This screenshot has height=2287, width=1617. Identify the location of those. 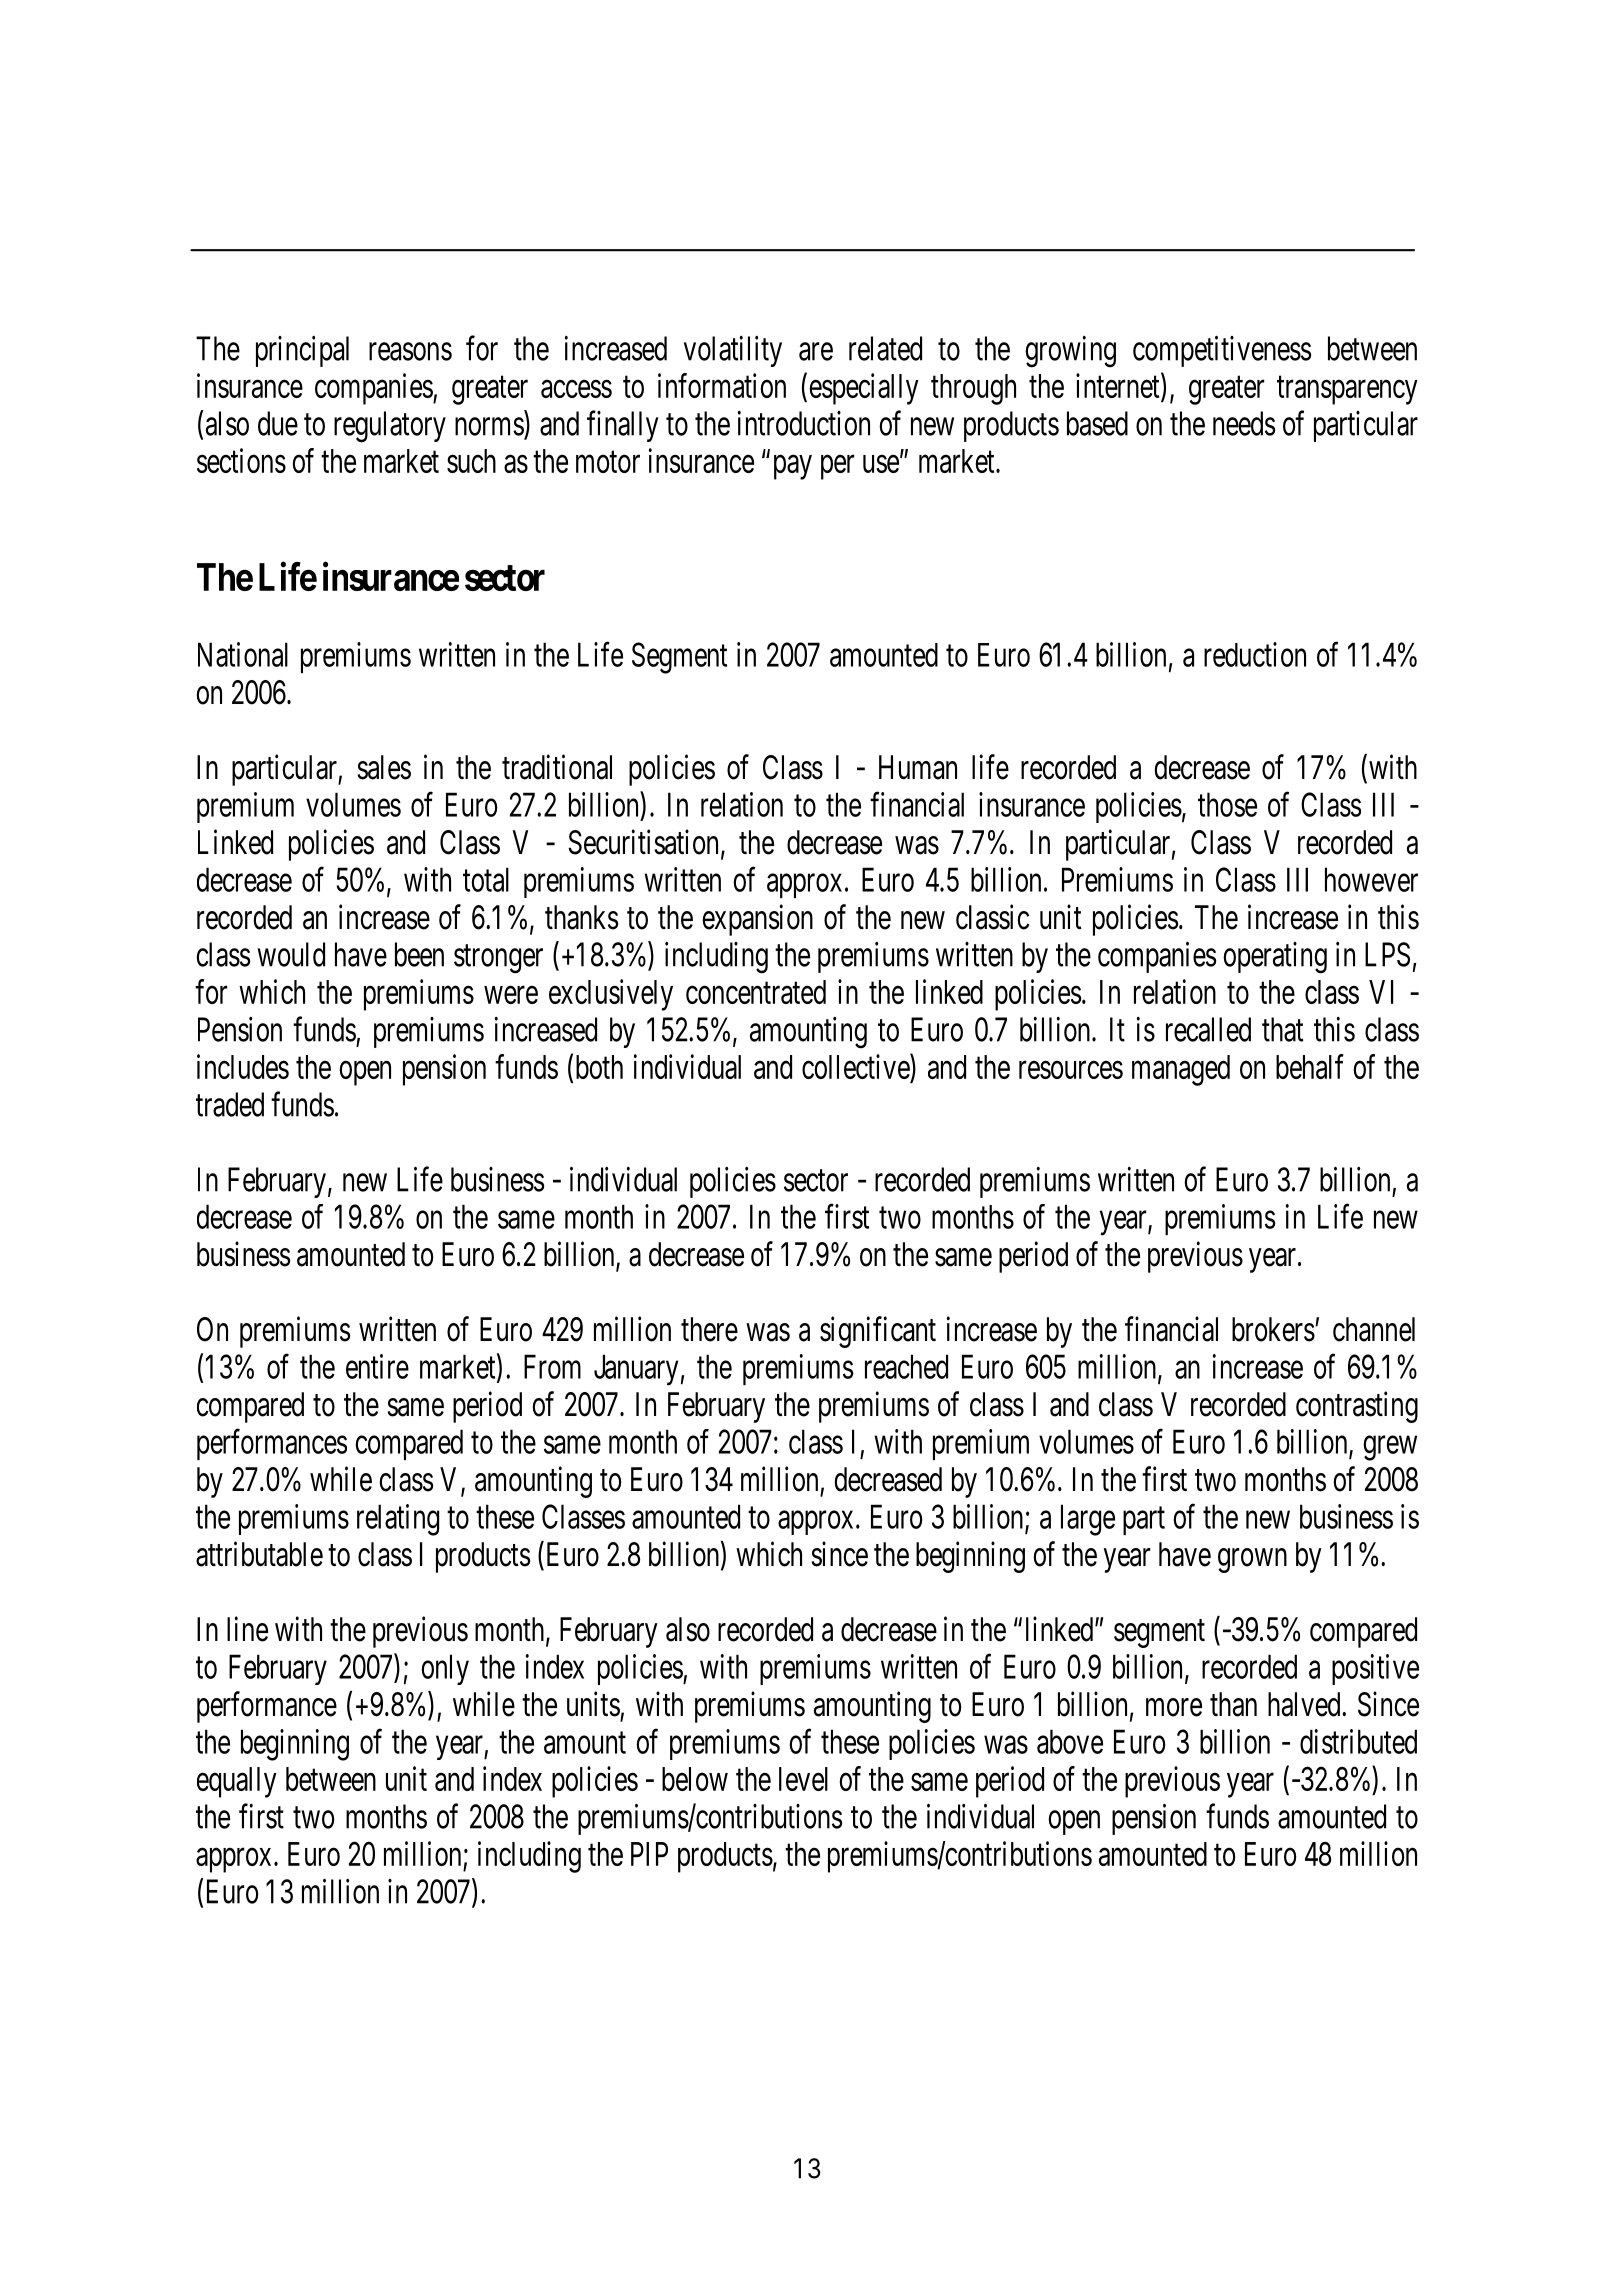
(1227, 804).
